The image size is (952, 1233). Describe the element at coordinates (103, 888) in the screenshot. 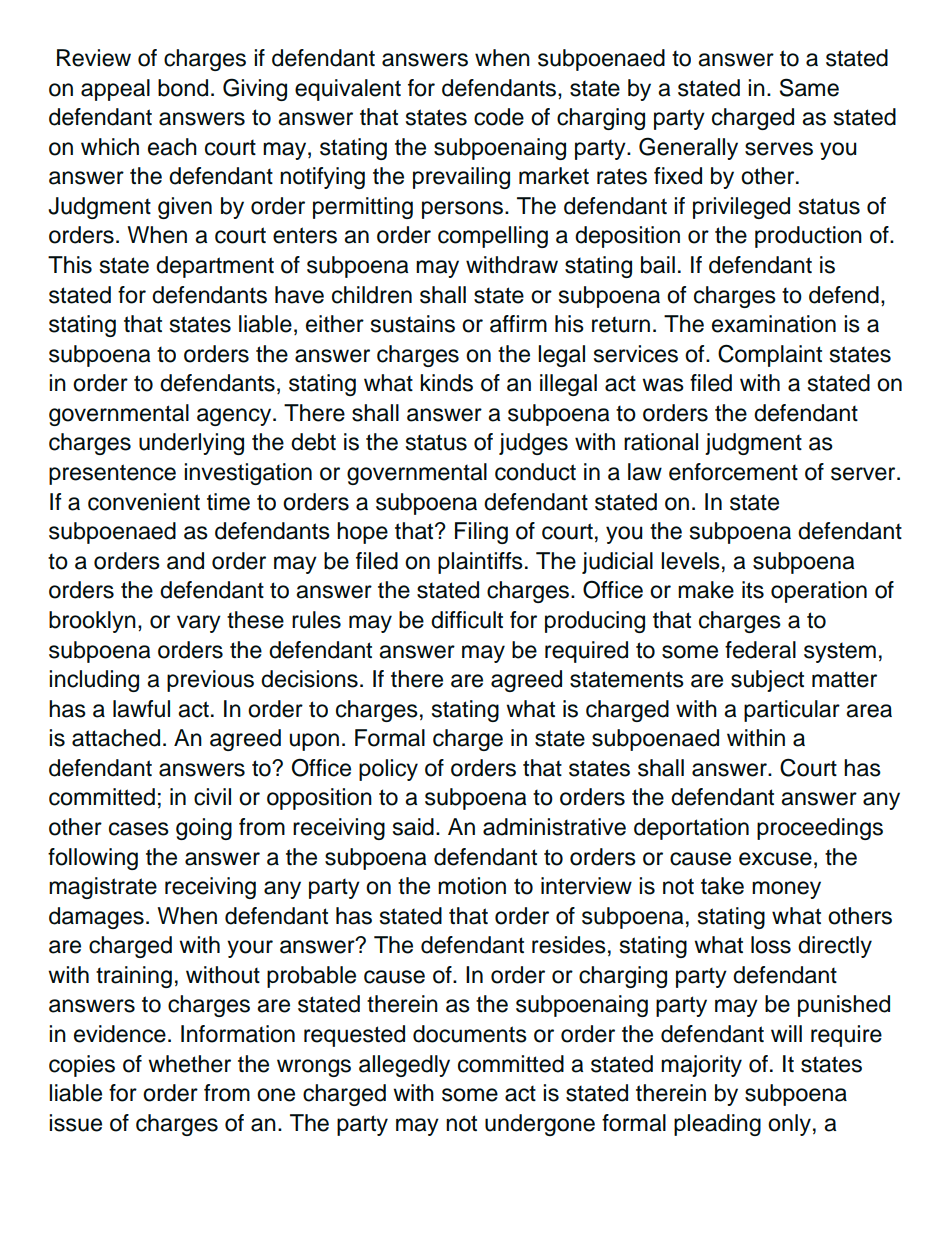

I see `magistrate` at that location.
